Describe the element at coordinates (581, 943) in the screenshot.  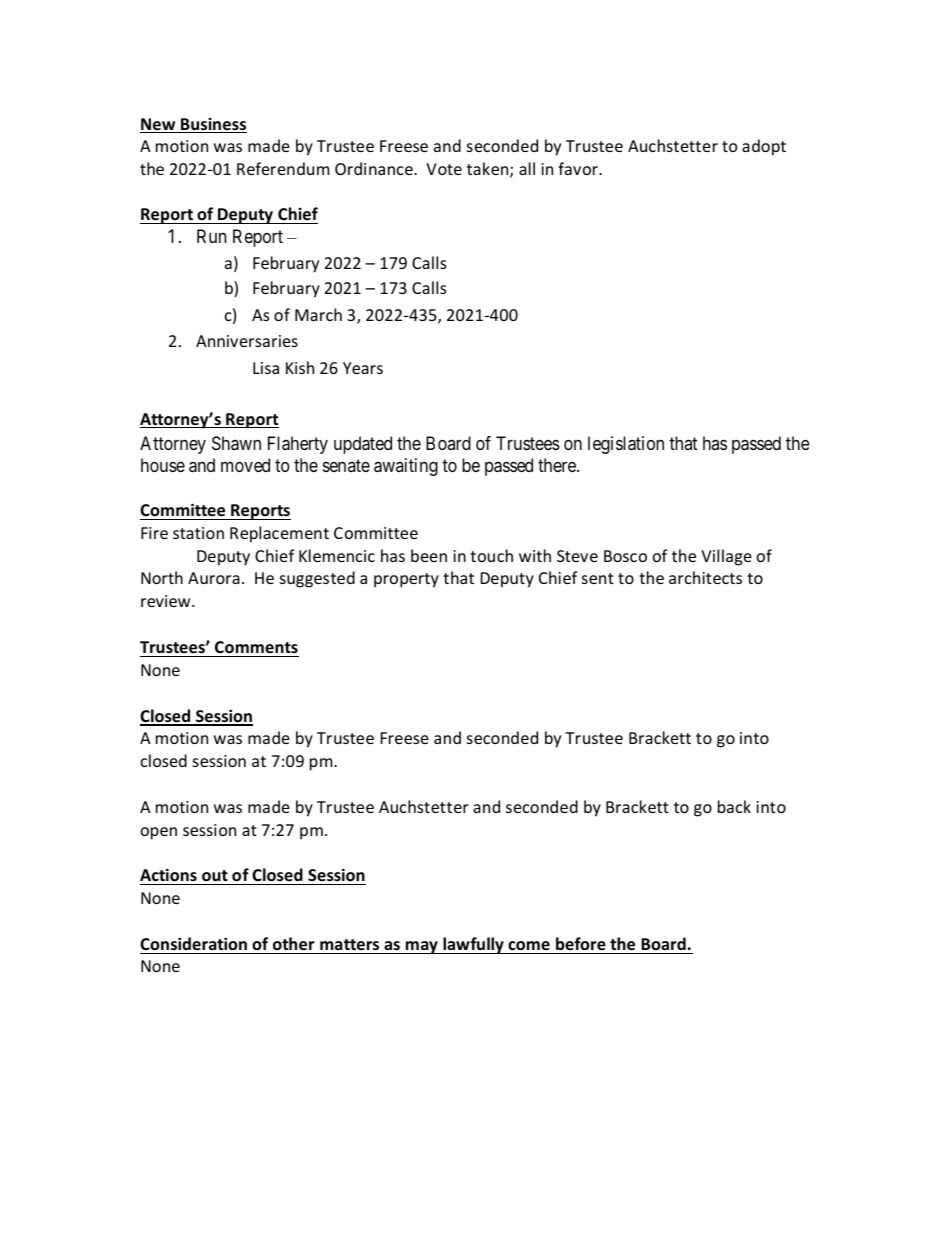
I see `before` at that location.
